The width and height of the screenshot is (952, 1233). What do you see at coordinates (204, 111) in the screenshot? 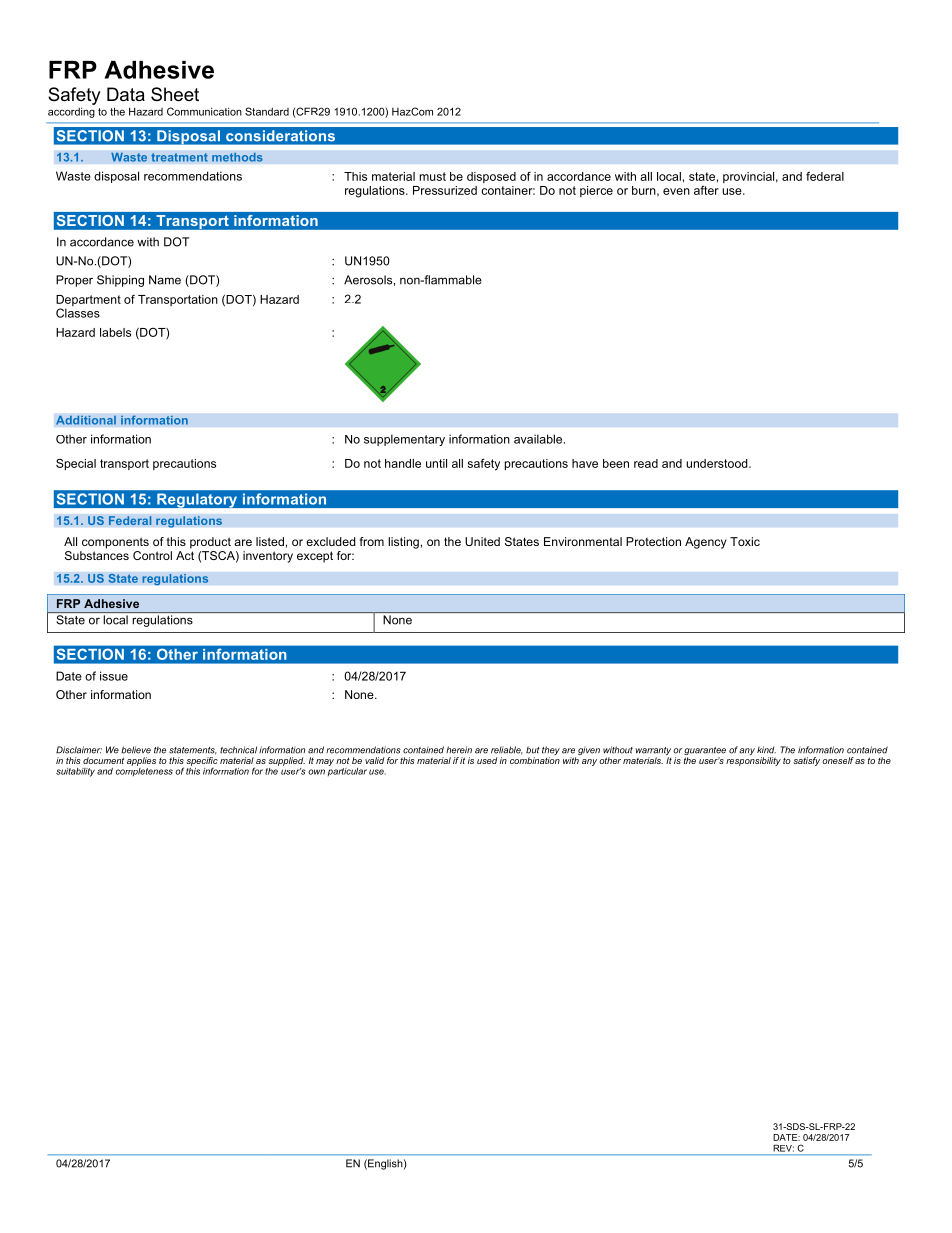
I see `Communication` at bounding box center [204, 111].
